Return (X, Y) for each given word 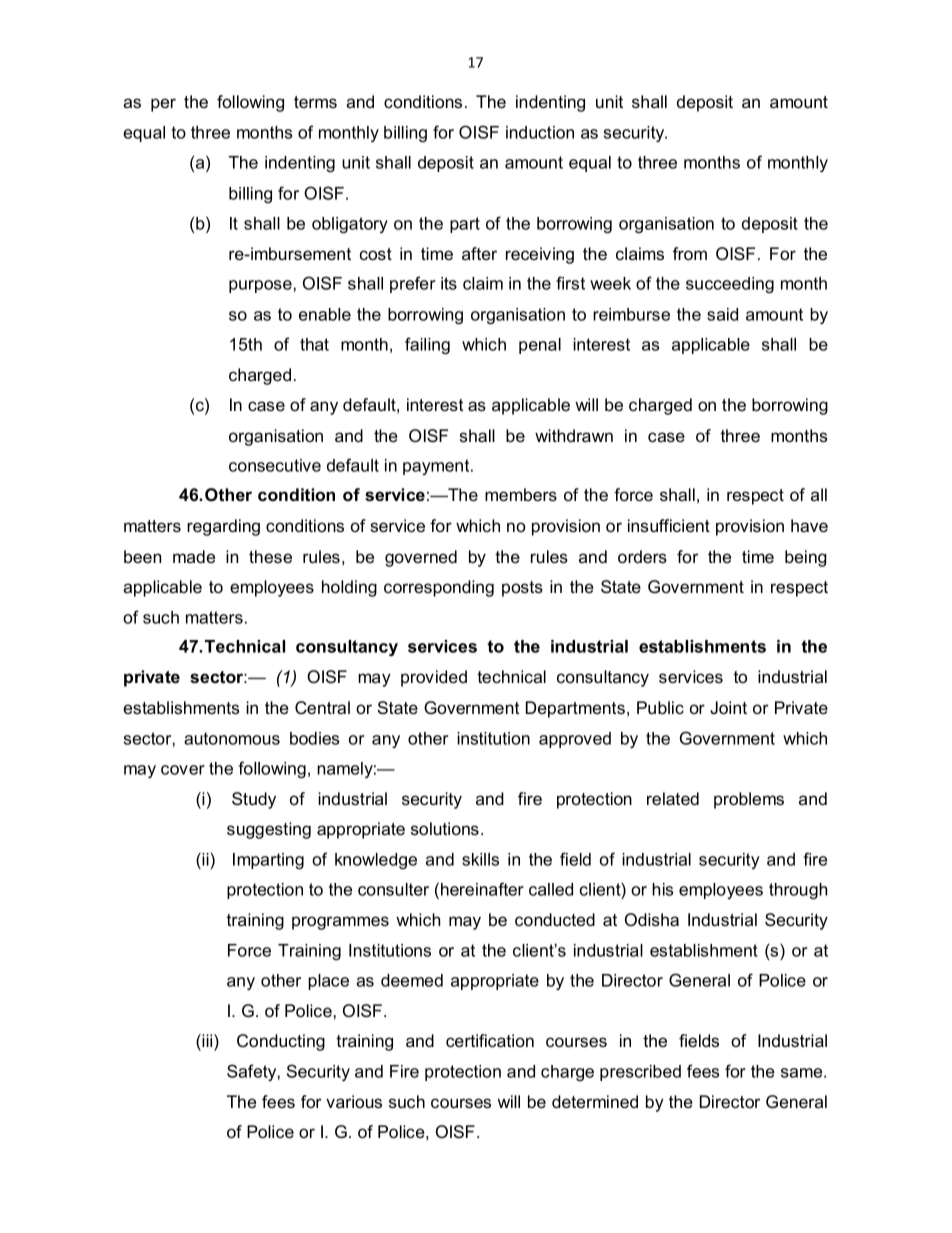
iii (207, 1040)
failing (427, 345)
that (314, 344)
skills (480, 859)
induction (540, 132)
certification (490, 1040)
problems (749, 800)
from (690, 253)
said (722, 314)
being (806, 558)
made (194, 556)
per (163, 105)
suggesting (269, 830)
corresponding (439, 588)
